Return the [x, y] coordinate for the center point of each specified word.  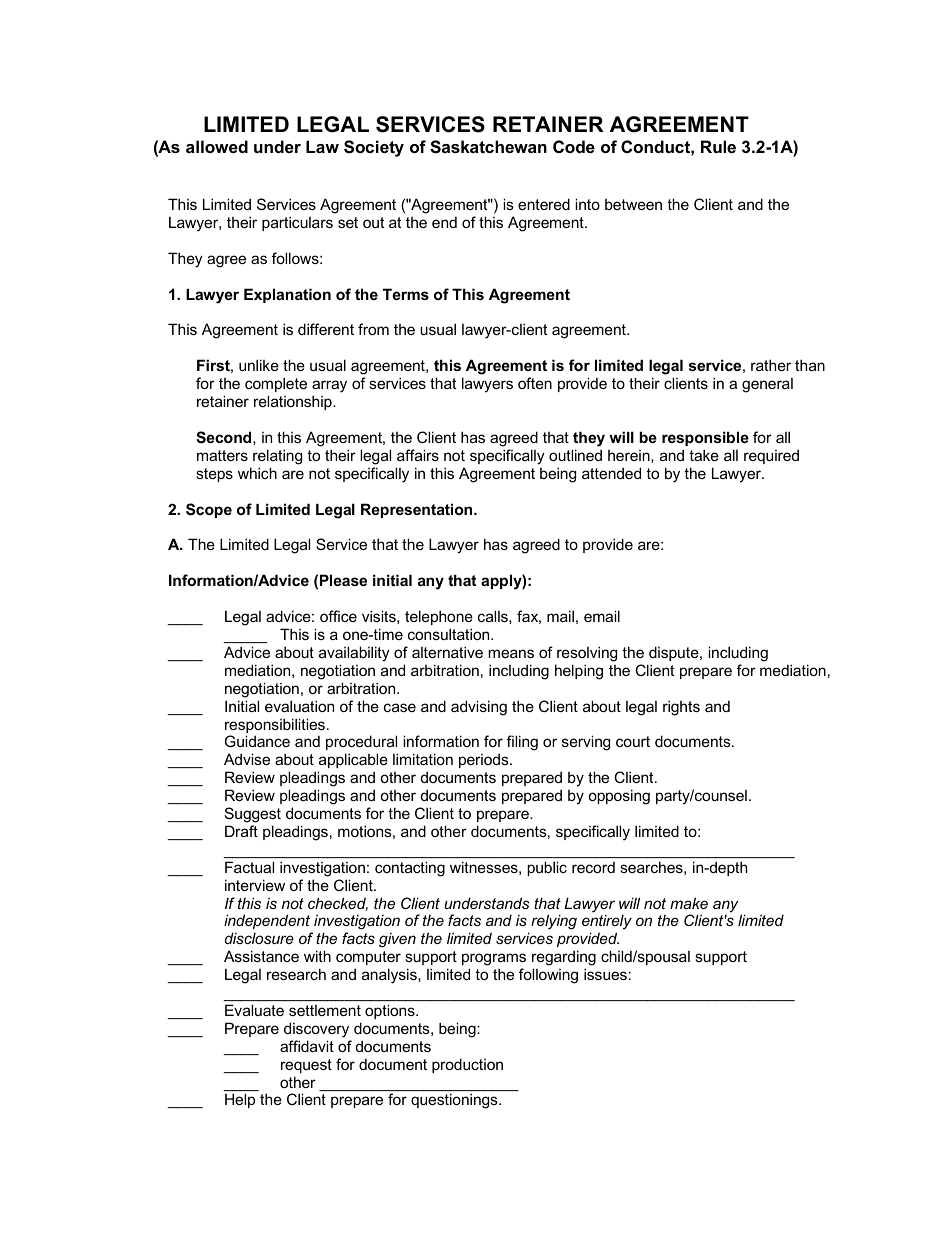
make [689, 903]
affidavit [307, 1046]
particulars [297, 223]
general [767, 385]
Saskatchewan [488, 147]
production [467, 1065]
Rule [718, 146]
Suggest [253, 815]
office [338, 616]
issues [605, 974]
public [547, 869]
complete [276, 384]
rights [681, 708]
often [535, 383]
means [511, 653]
